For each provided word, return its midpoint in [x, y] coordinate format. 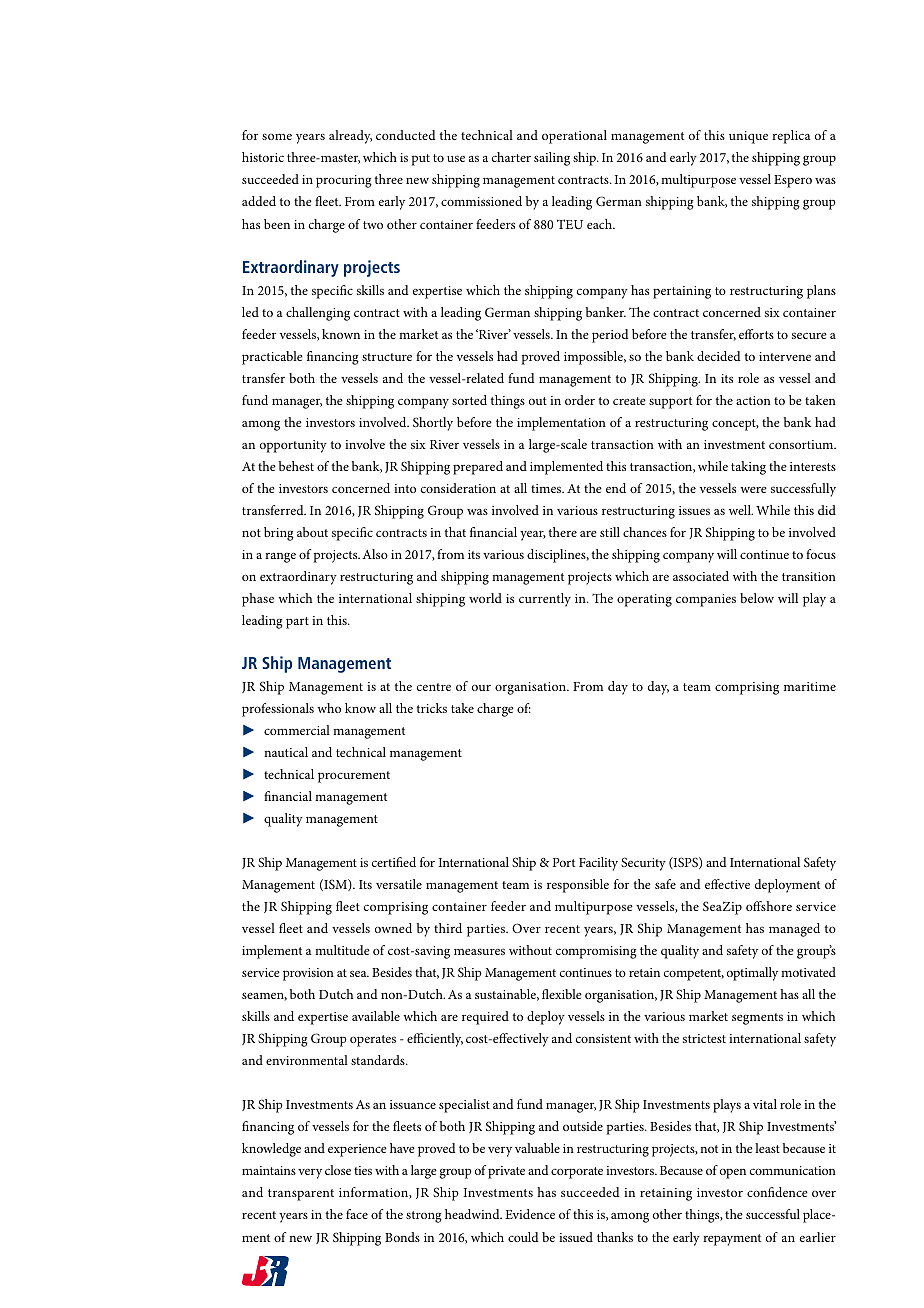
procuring [344, 181]
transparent [301, 1195]
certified [394, 862]
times [547, 488]
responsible [578, 886]
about [312, 532]
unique [748, 137]
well [741, 510]
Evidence [530, 1214]
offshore [769, 906]
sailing [552, 159]
